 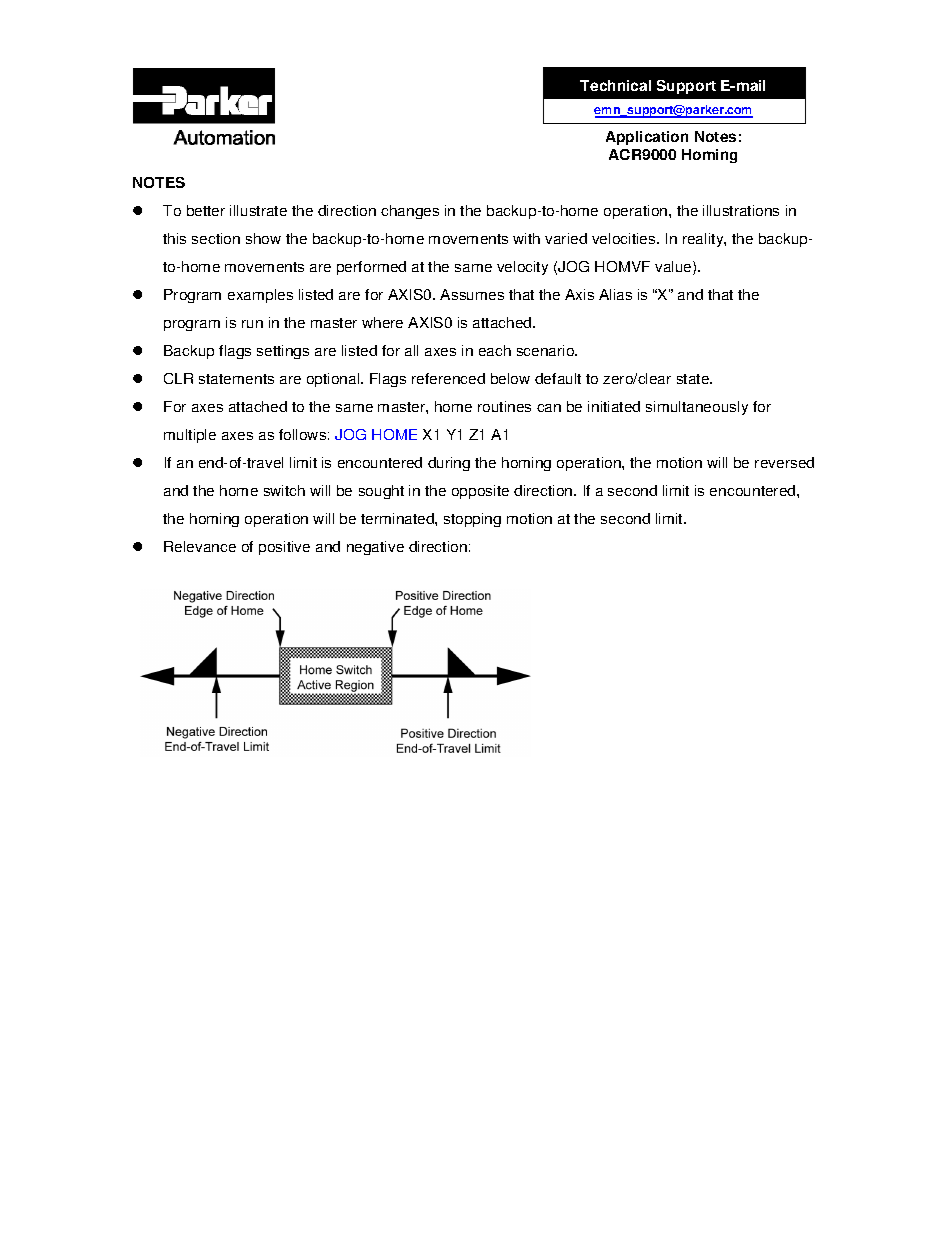 I want to click on multiple, so click(x=190, y=436).
